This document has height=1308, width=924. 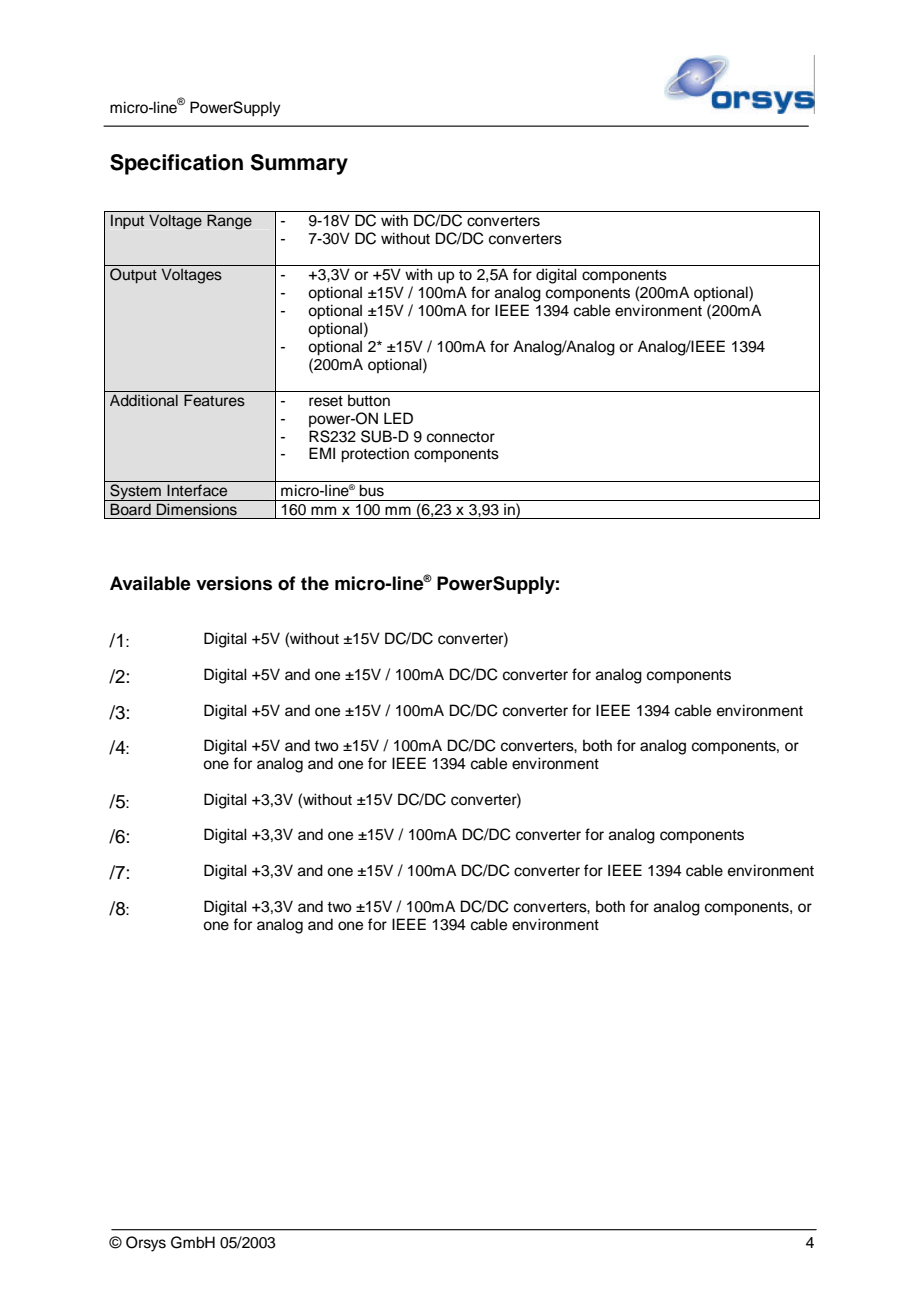 What do you see at coordinates (176, 164) in the document?
I see `Specification` at bounding box center [176, 164].
